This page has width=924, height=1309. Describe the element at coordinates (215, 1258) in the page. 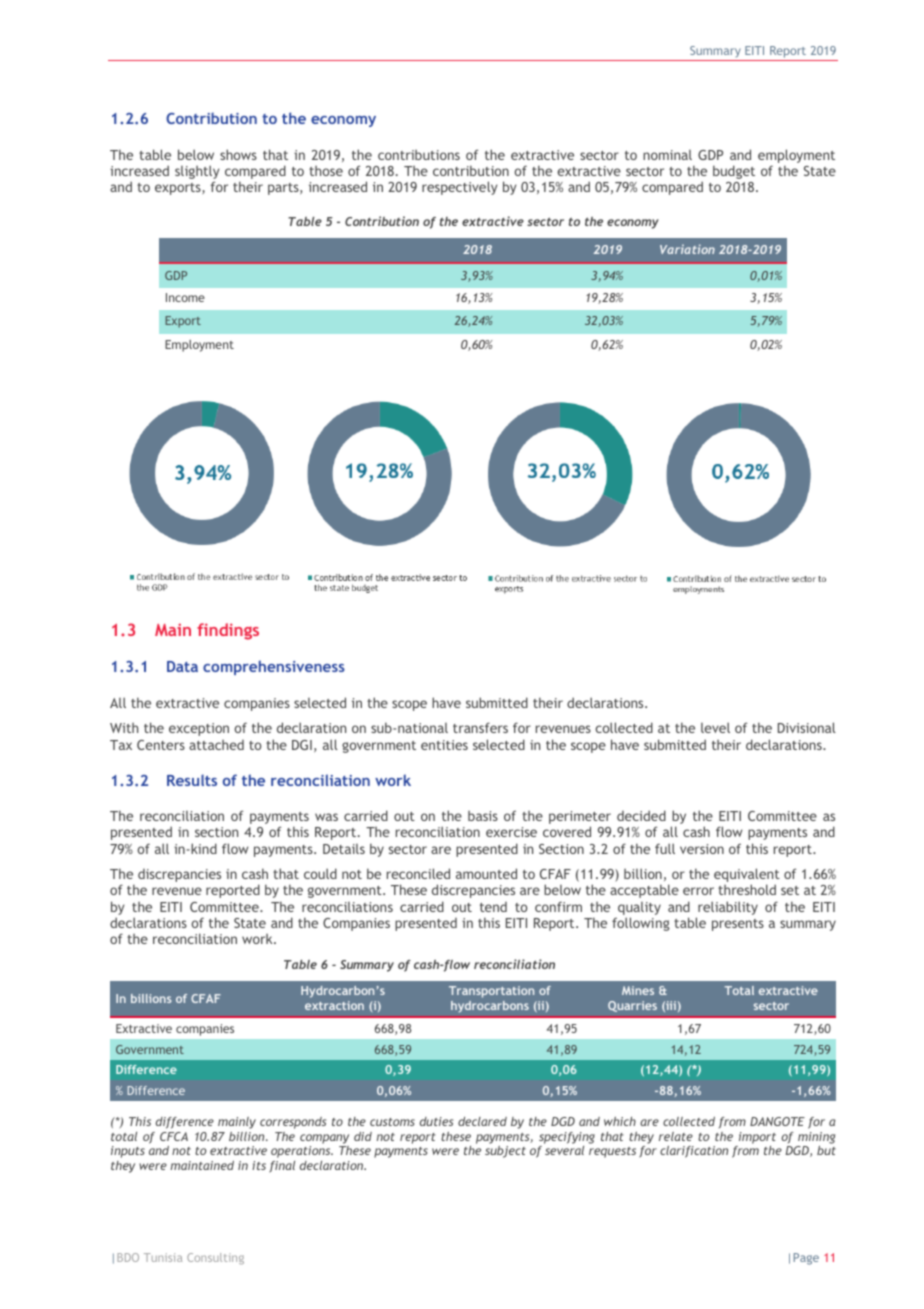

I see `Consulting` at that location.
